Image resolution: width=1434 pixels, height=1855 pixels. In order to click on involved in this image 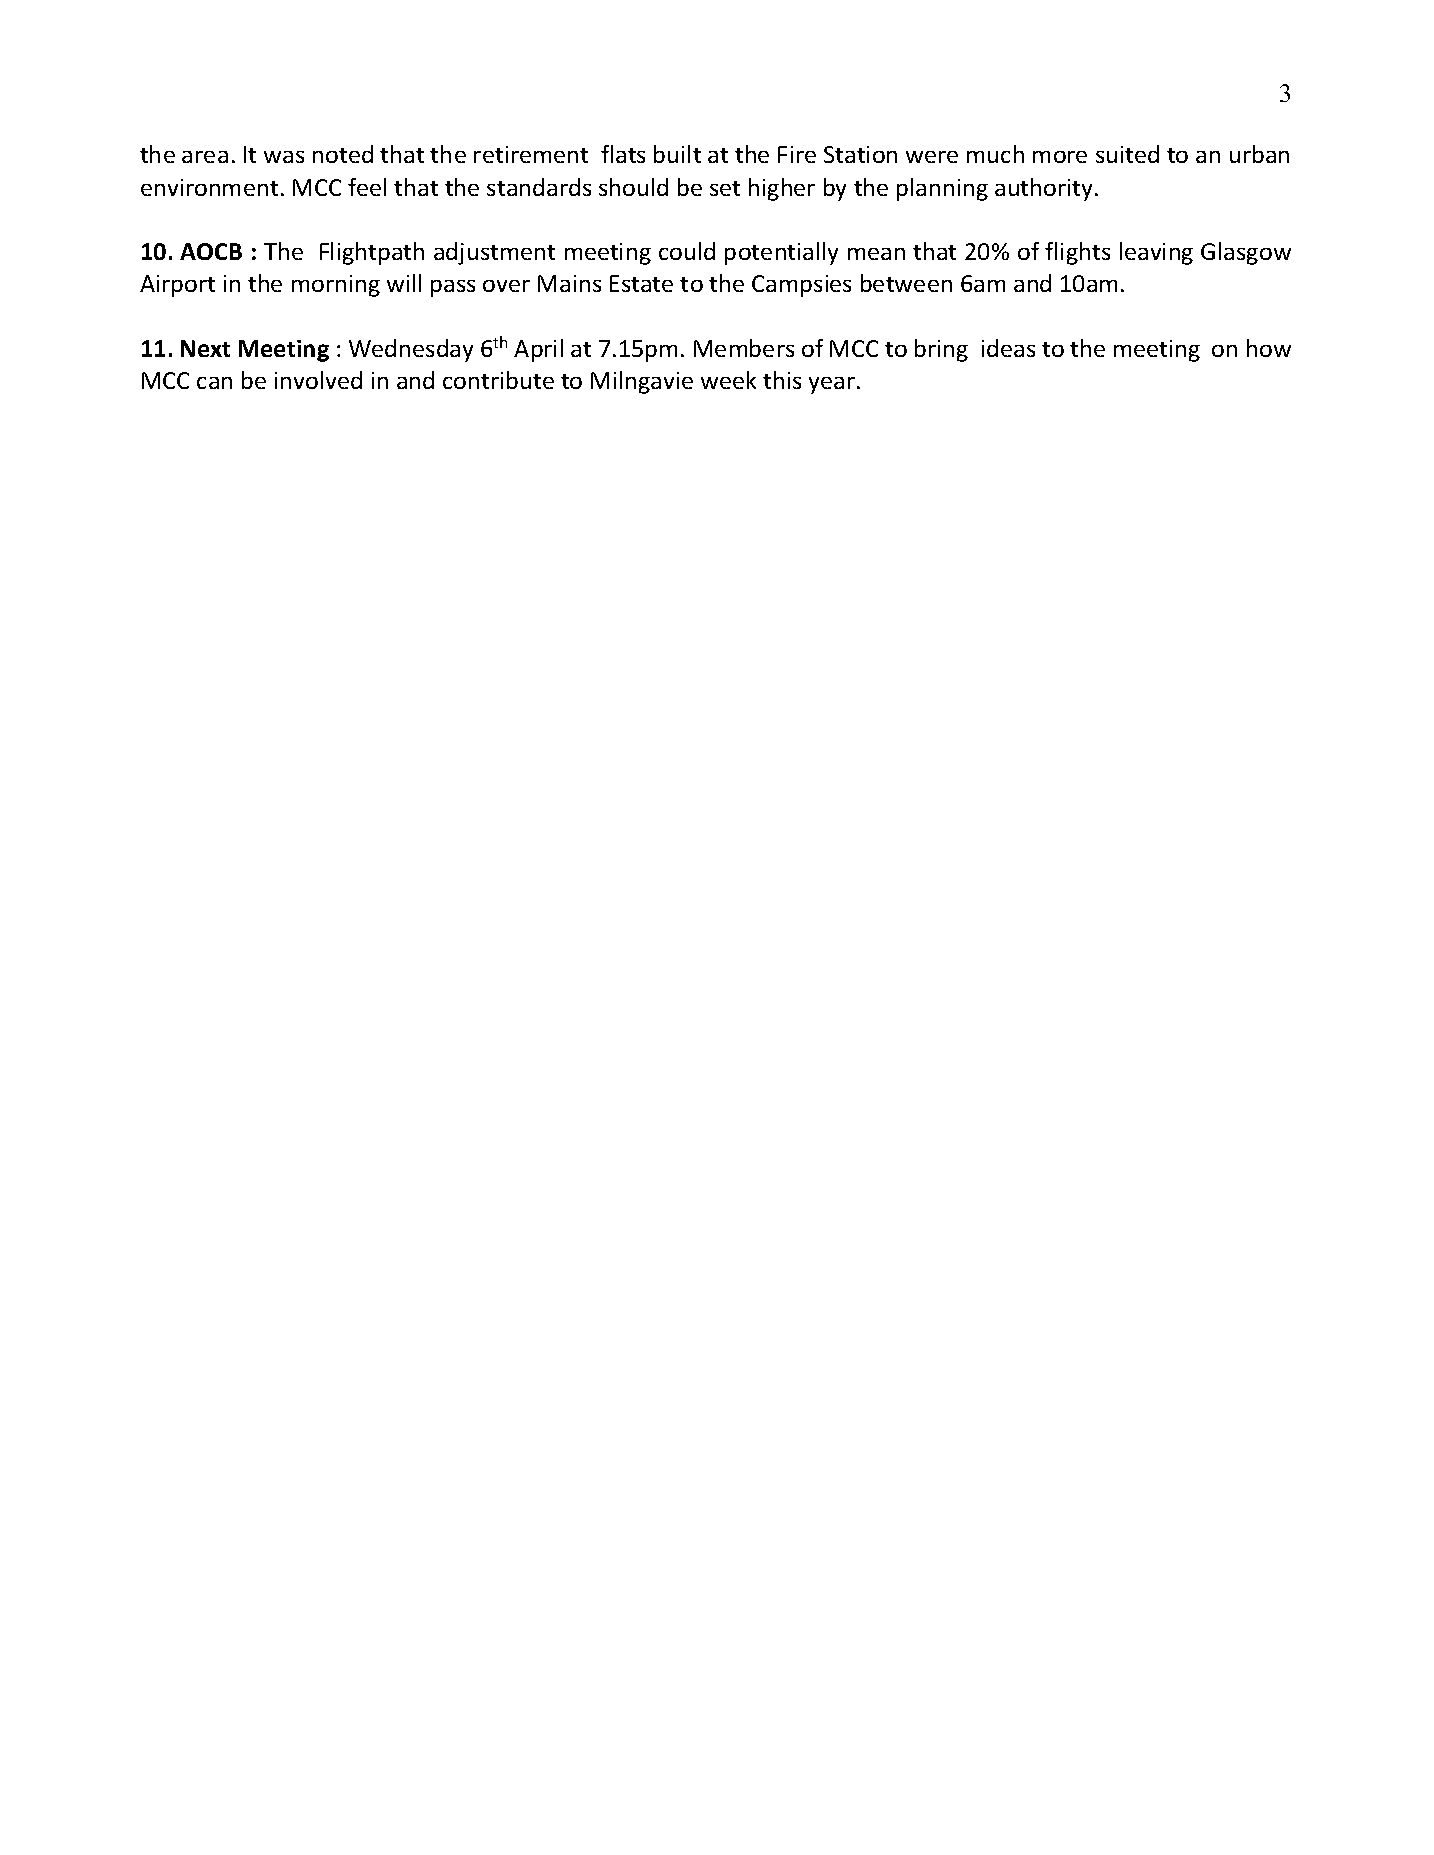, I will do `click(318, 380)`.
